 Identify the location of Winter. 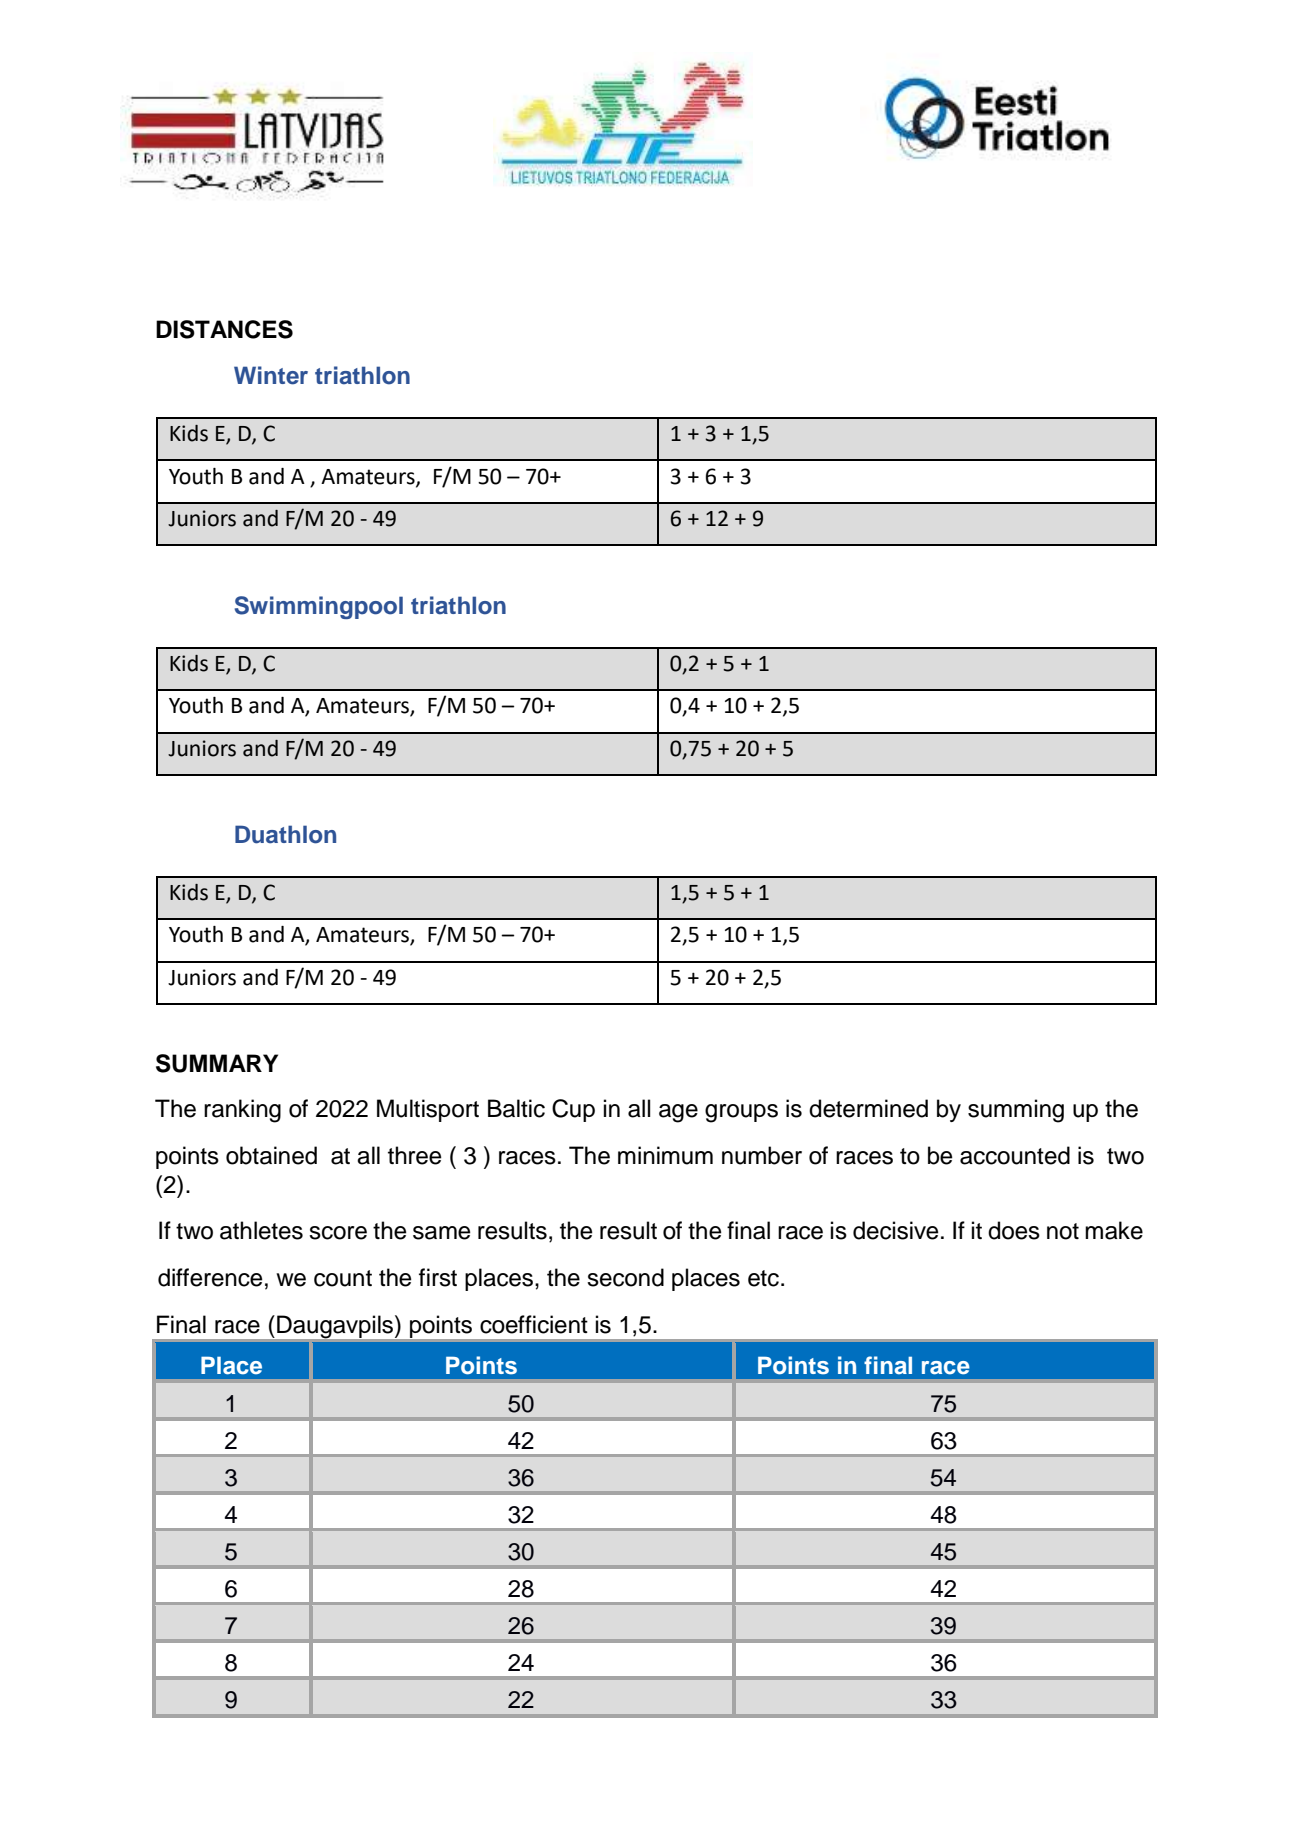
(271, 375).
